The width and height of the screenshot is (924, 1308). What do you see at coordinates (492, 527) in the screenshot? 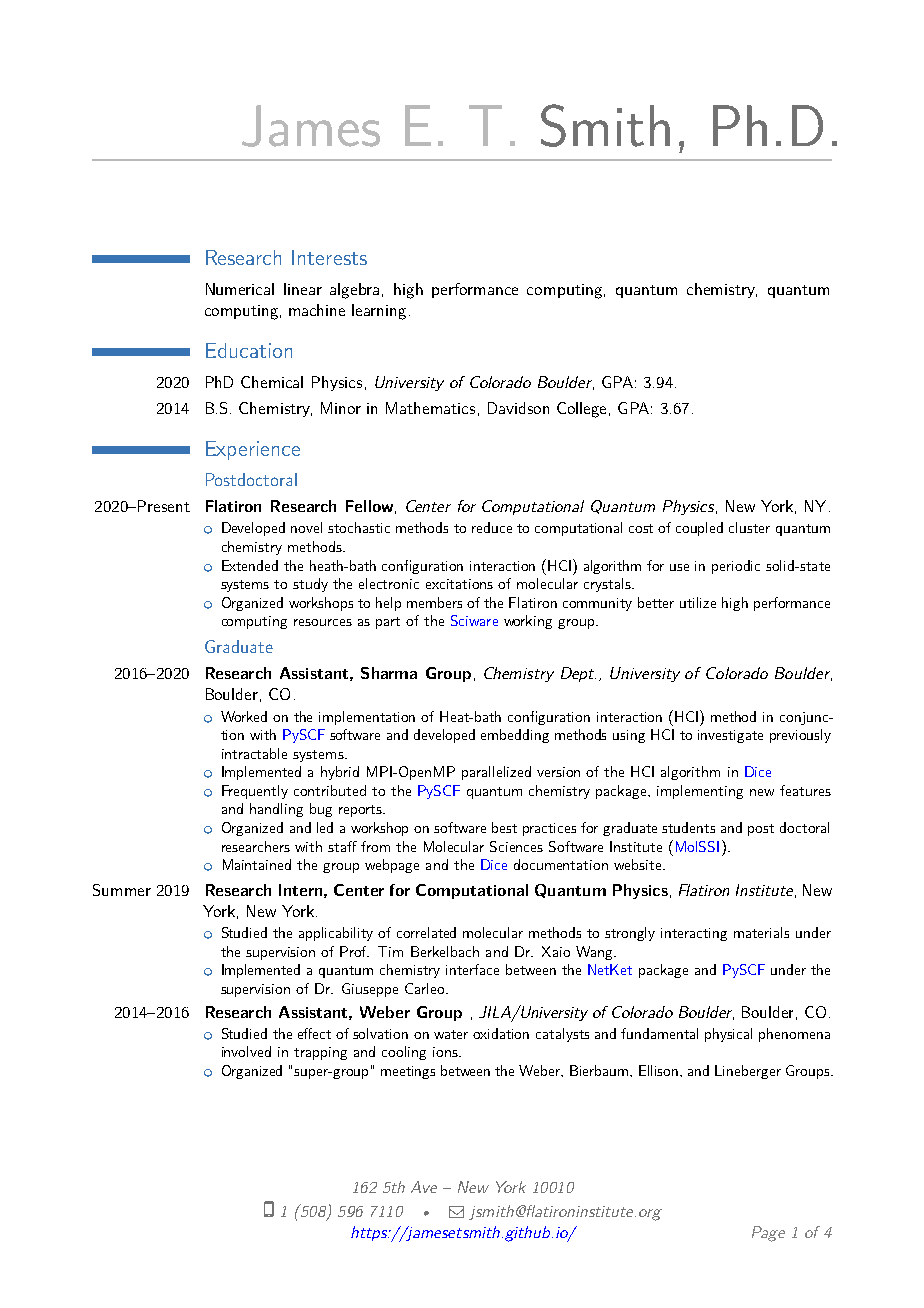
I see `reduce` at bounding box center [492, 527].
